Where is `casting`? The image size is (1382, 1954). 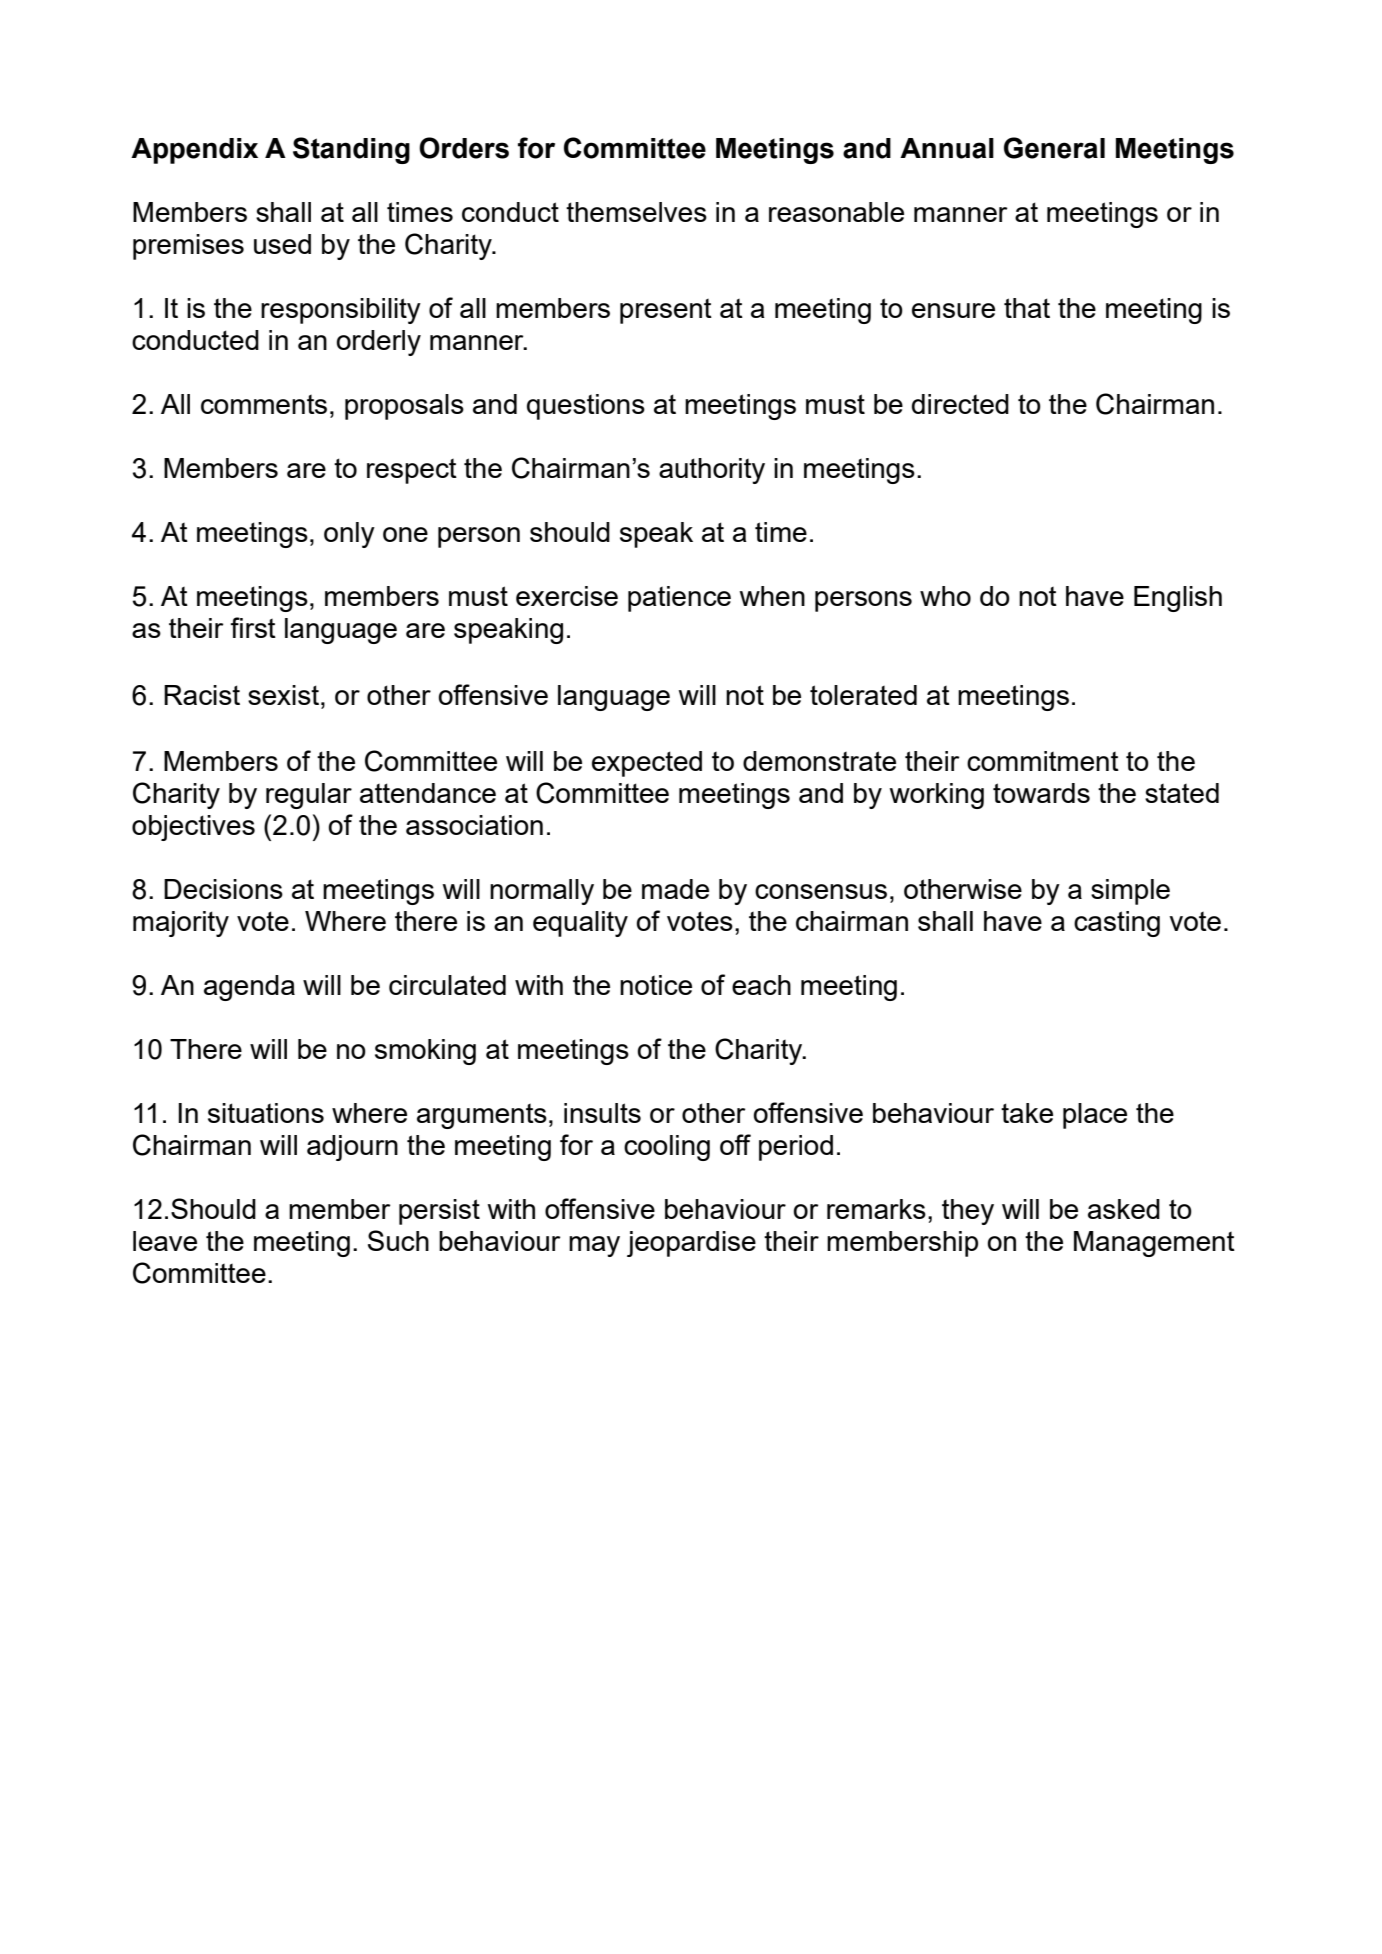 casting is located at coordinates (1117, 924).
